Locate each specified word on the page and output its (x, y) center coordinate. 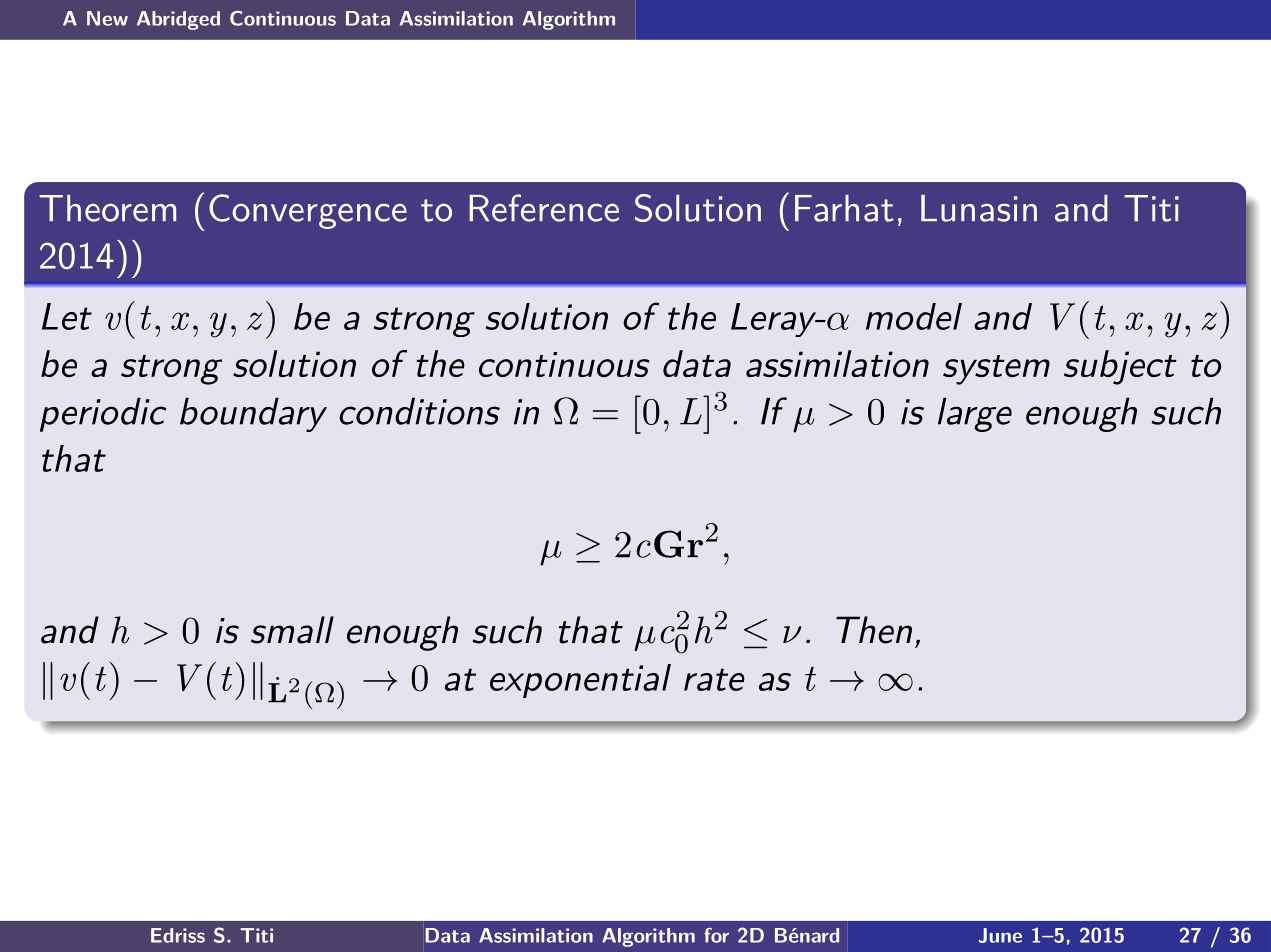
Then (874, 630)
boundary (253, 414)
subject (1120, 367)
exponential (580, 681)
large (975, 414)
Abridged (178, 20)
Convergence (308, 211)
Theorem (107, 208)
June (1000, 935)
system (996, 370)
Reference (544, 208)
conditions (419, 411)
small (292, 630)
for (716, 935)
